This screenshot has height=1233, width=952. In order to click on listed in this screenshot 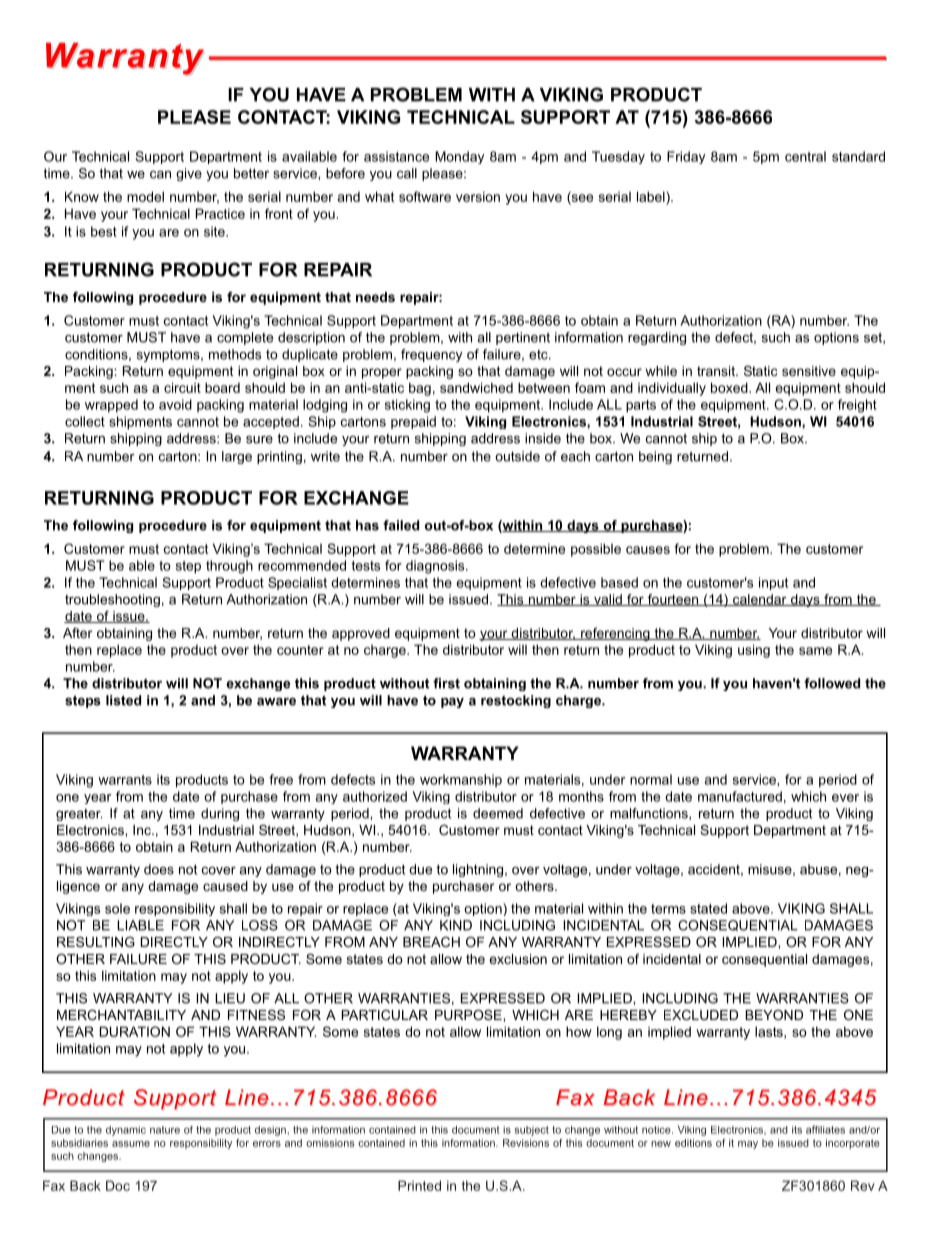, I will do `click(123, 700)`.
